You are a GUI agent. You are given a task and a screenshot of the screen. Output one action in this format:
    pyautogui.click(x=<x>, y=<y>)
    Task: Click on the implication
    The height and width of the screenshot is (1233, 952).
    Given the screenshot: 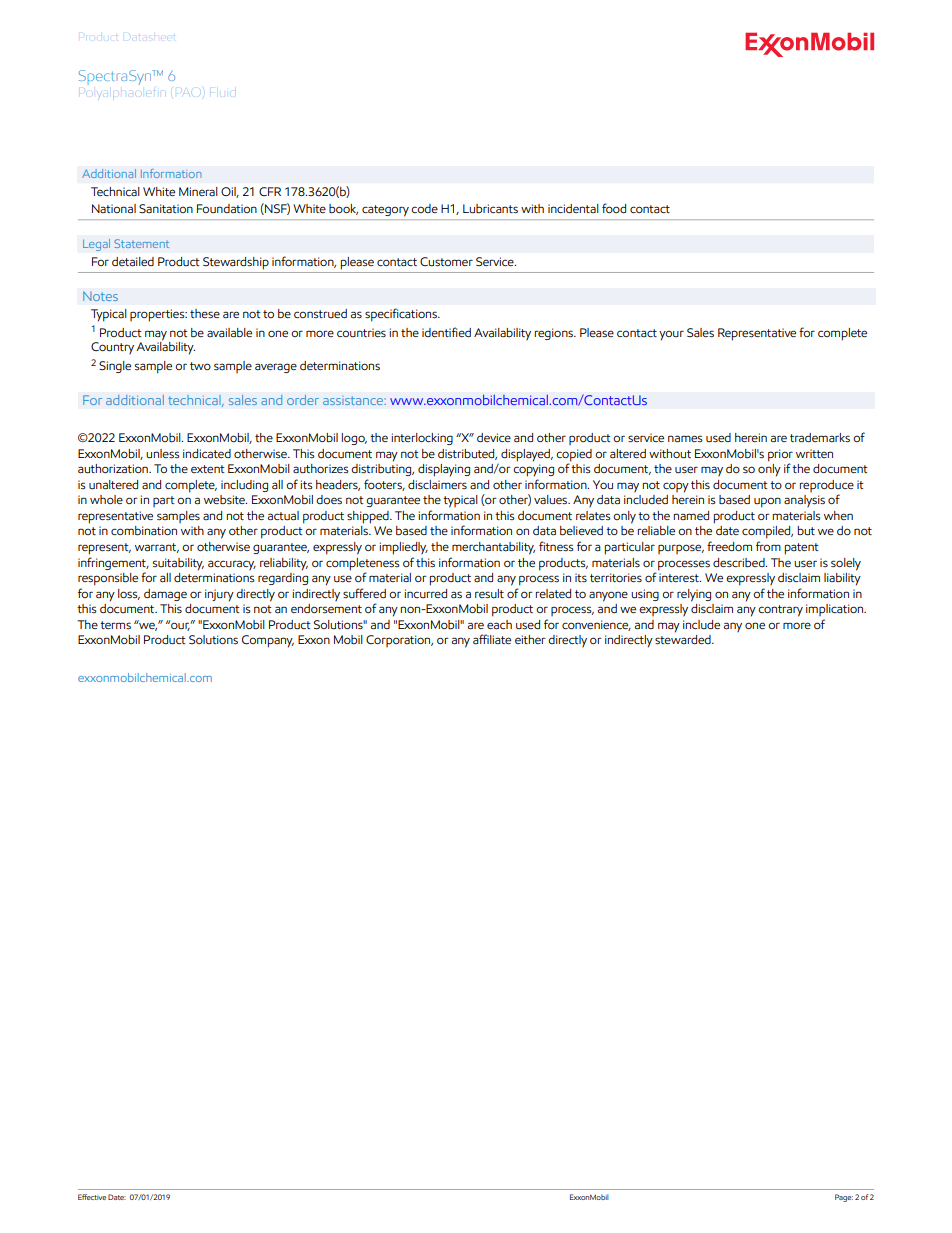 What is the action you would take?
    pyautogui.click(x=836, y=610)
